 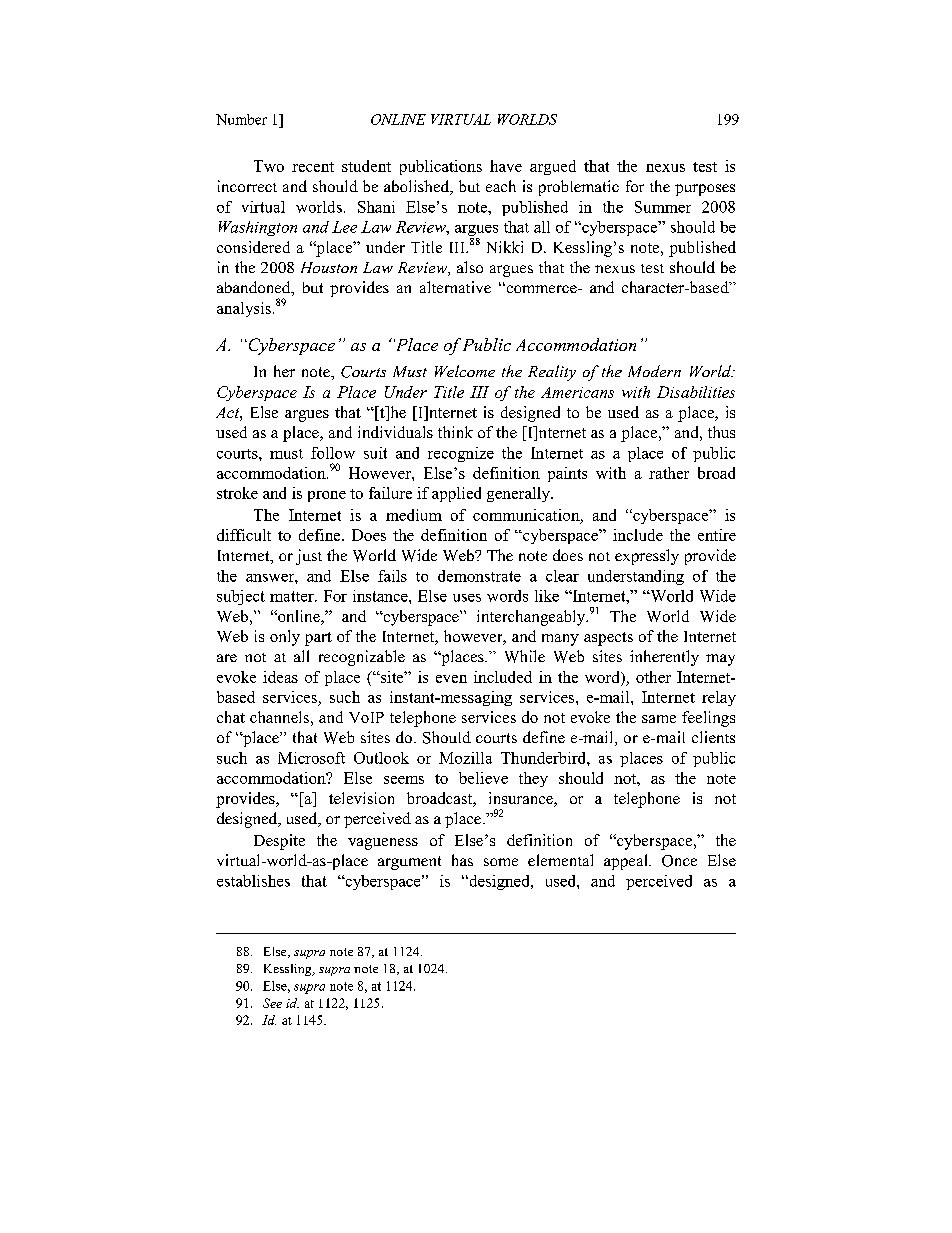 I want to click on Despite, so click(x=279, y=842).
